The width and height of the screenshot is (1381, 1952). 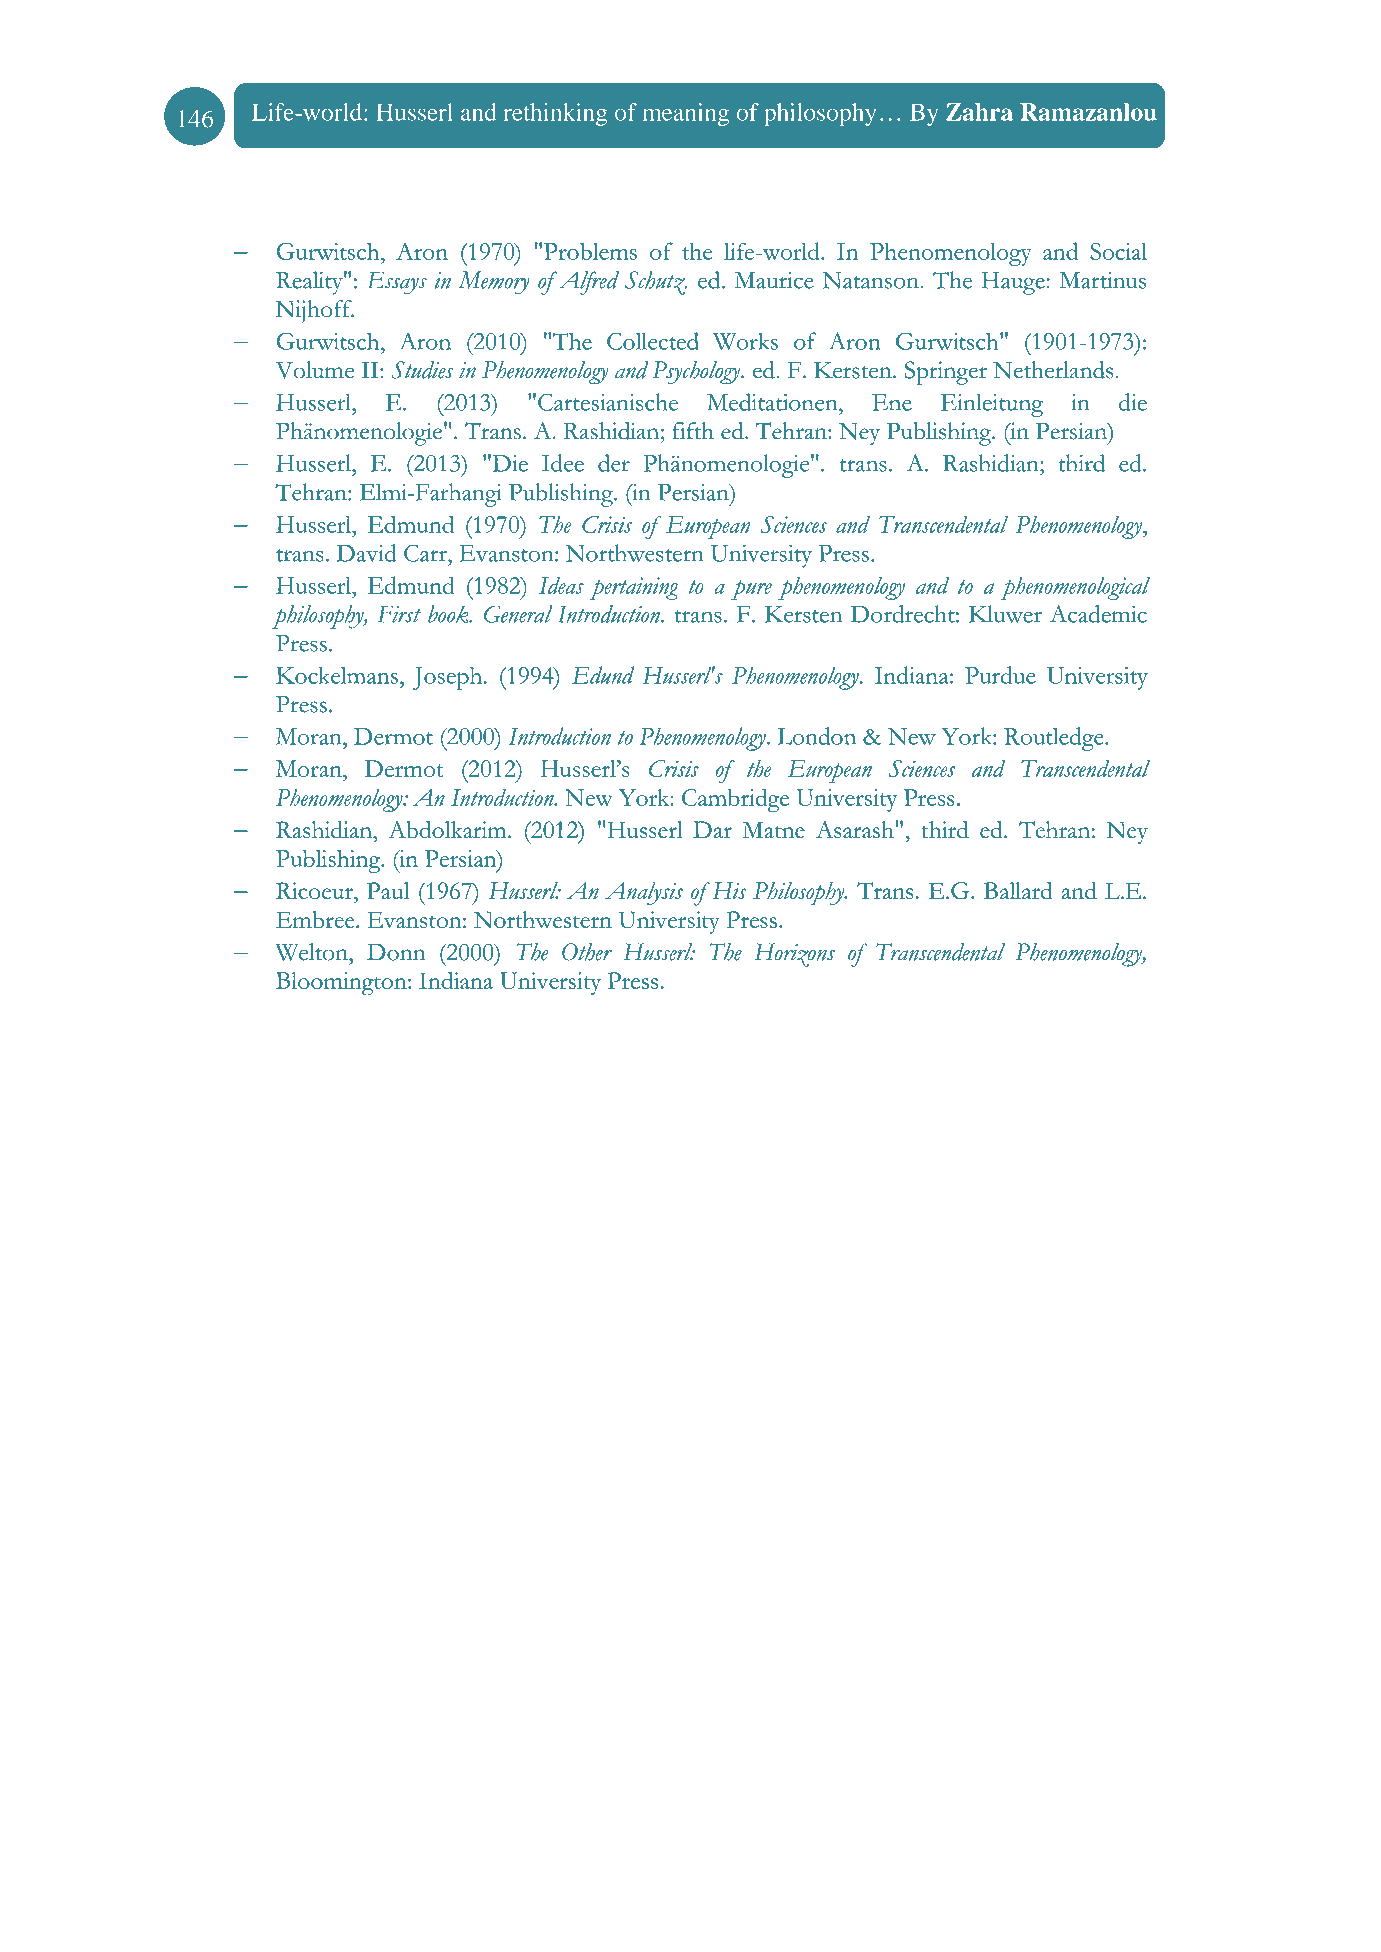 What do you see at coordinates (686, 114) in the screenshot?
I see `meaning` at bounding box center [686, 114].
